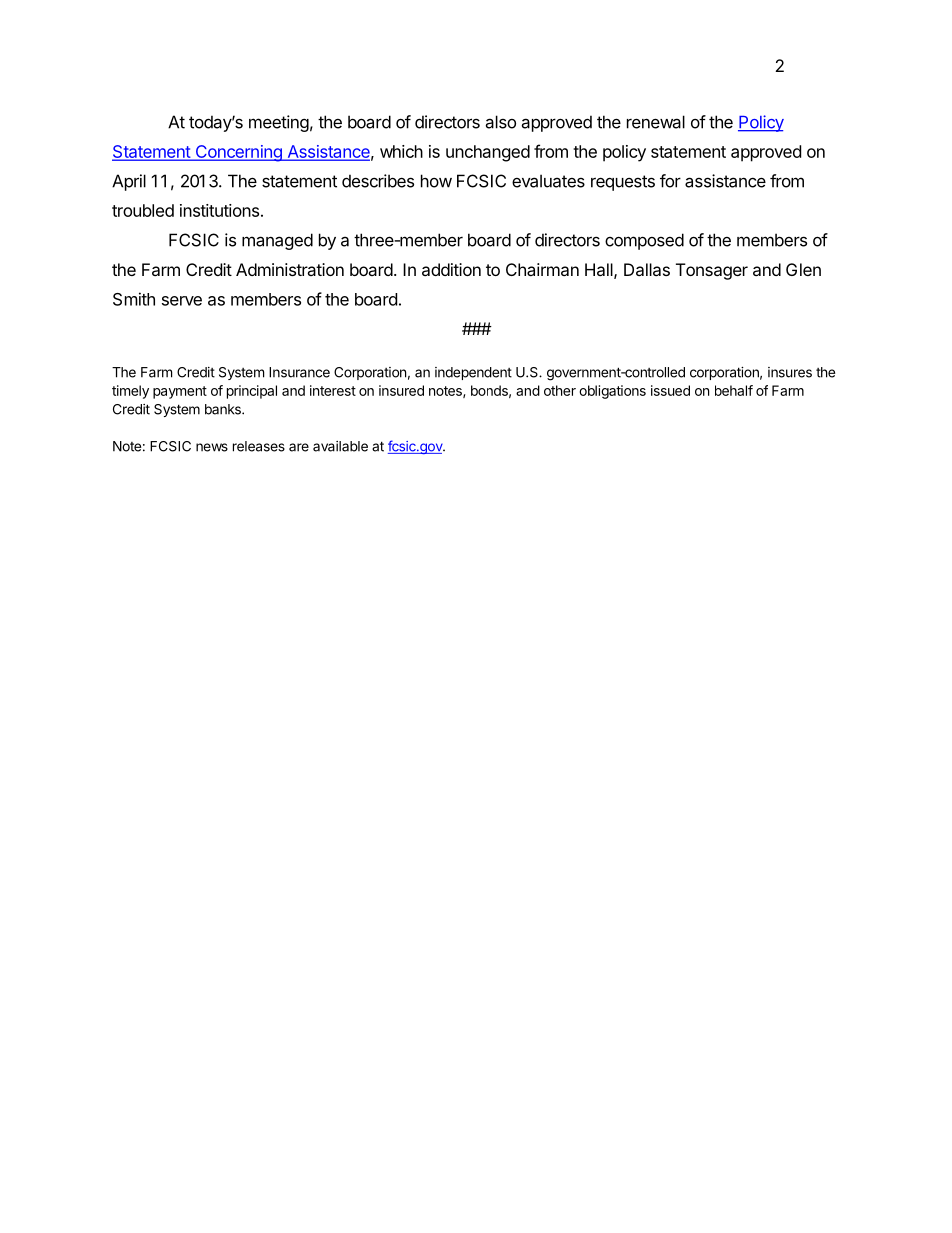 The width and height of the screenshot is (952, 1233). I want to click on managed, so click(277, 241).
